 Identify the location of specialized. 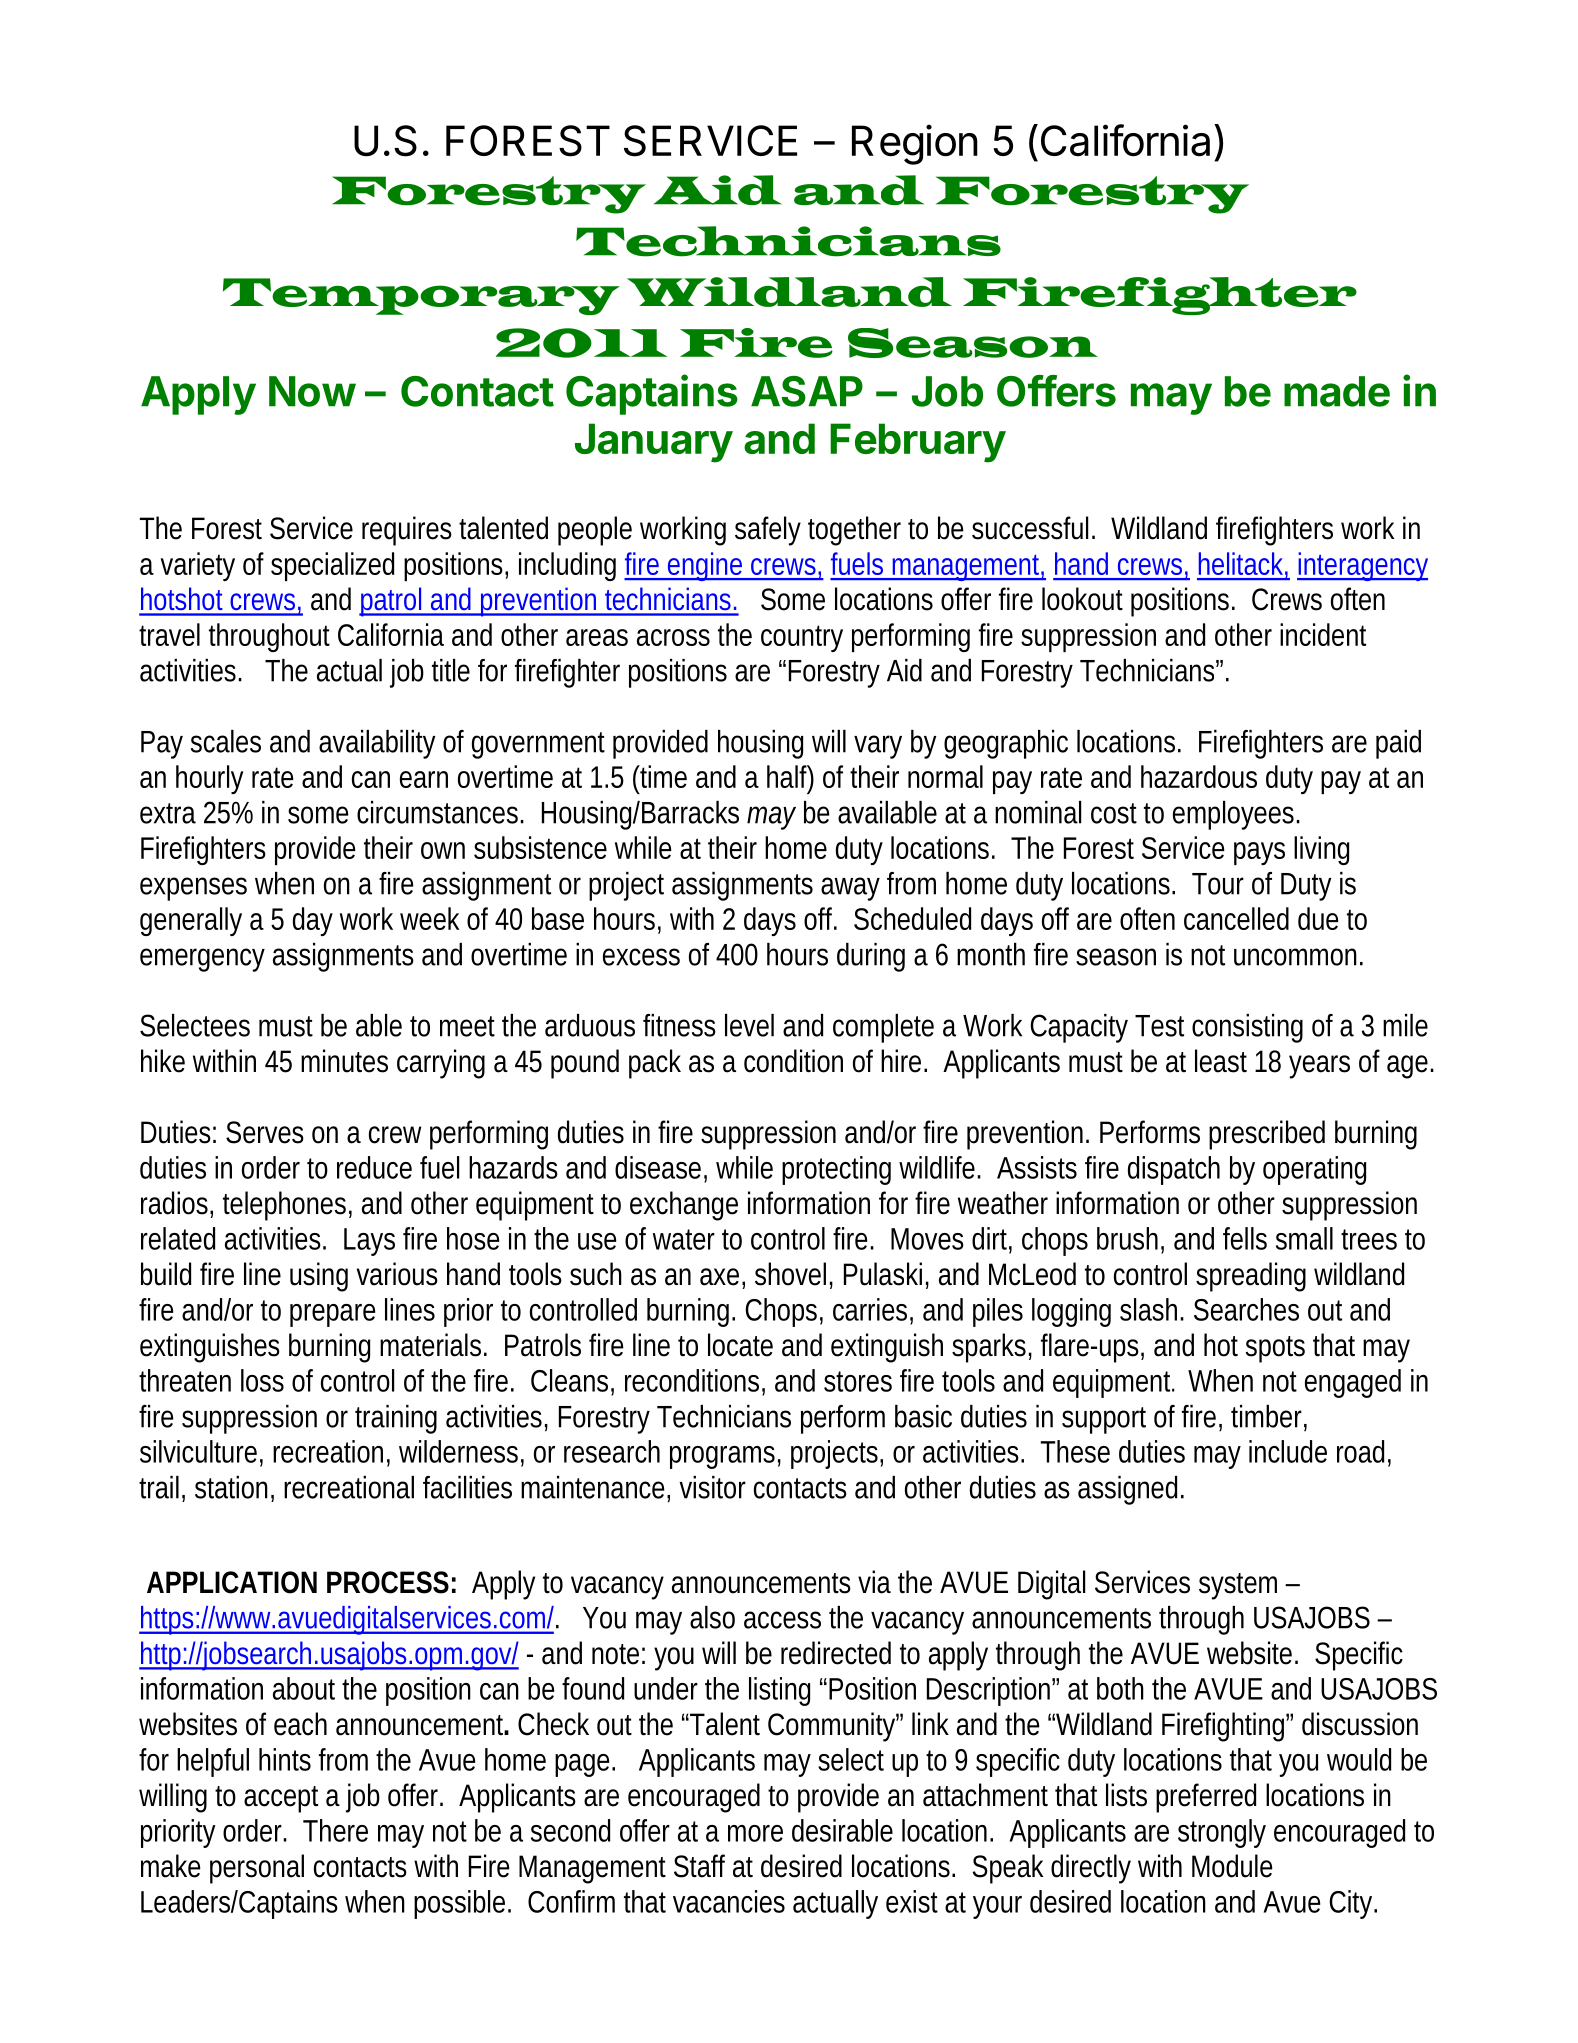
(332, 566).
